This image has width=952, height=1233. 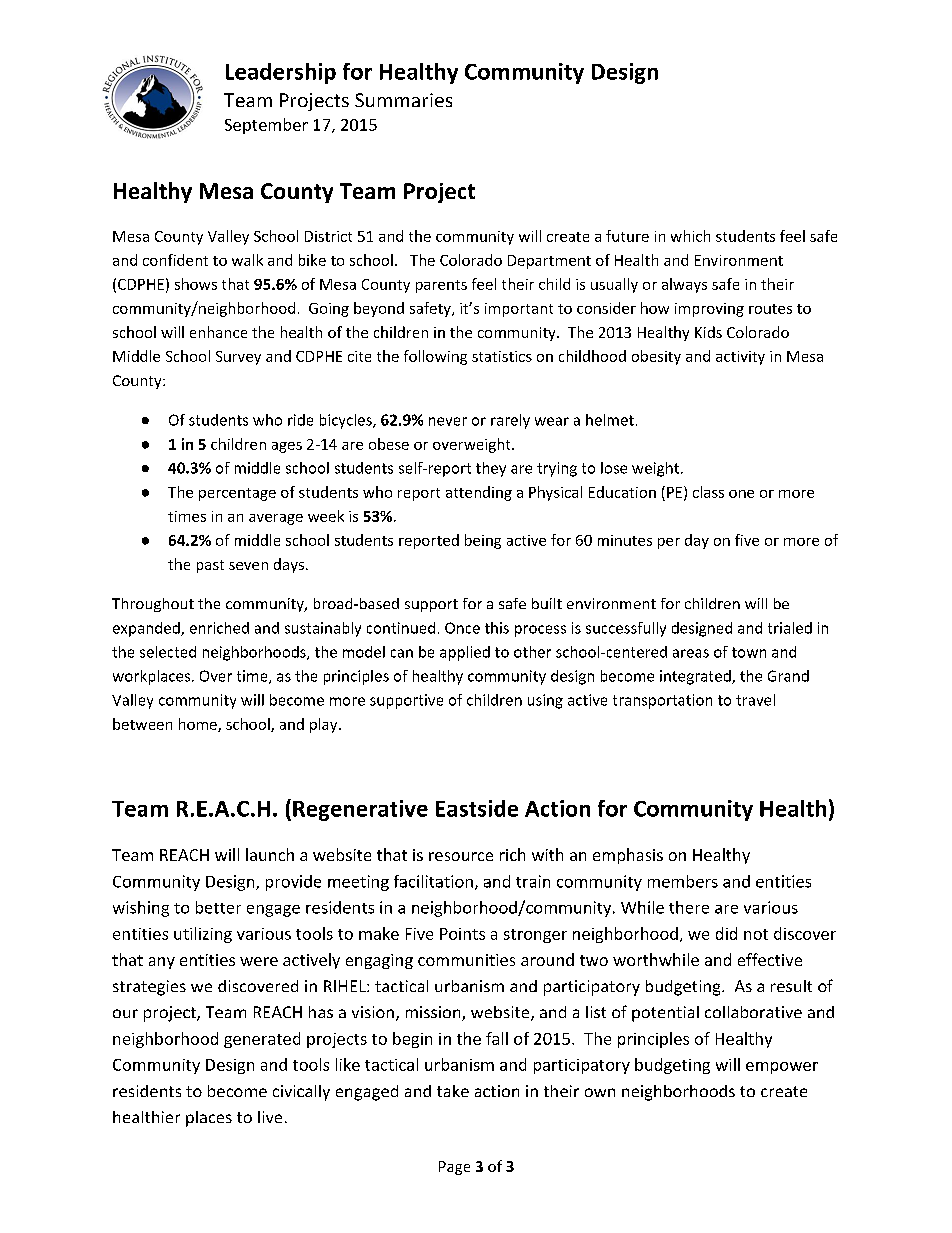 I want to click on live, so click(x=270, y=1117).
